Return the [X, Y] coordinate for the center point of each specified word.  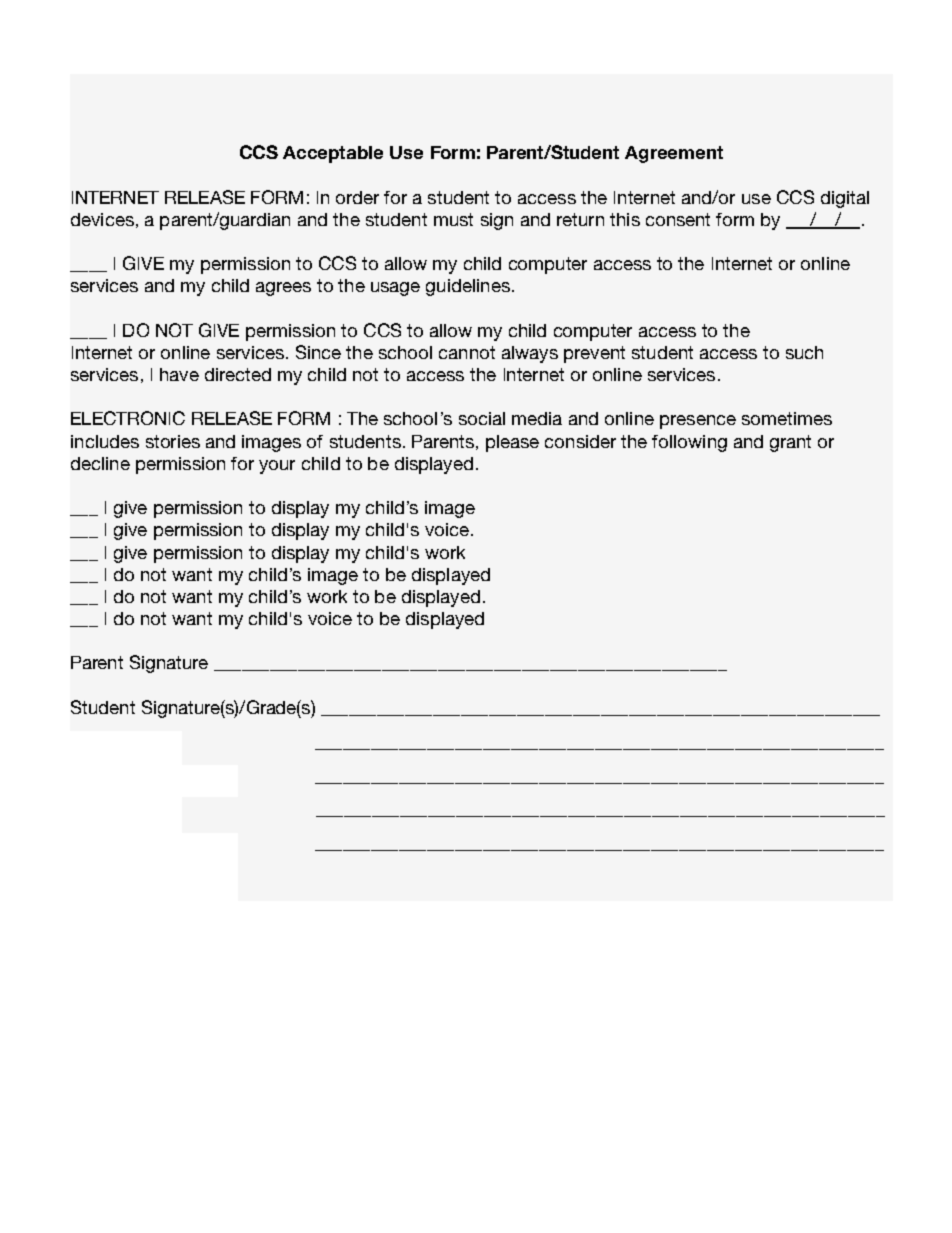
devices [102, 219]
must [453, 219]
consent [678, 219]
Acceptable [333, 154]
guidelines [468, 287]
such [804, 352]
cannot [467, 352]
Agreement [674, 154]
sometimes [787, 418]
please [512, 443]
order [357, 197]
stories [173, 441]
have [179, 374]
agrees [283, 289]
